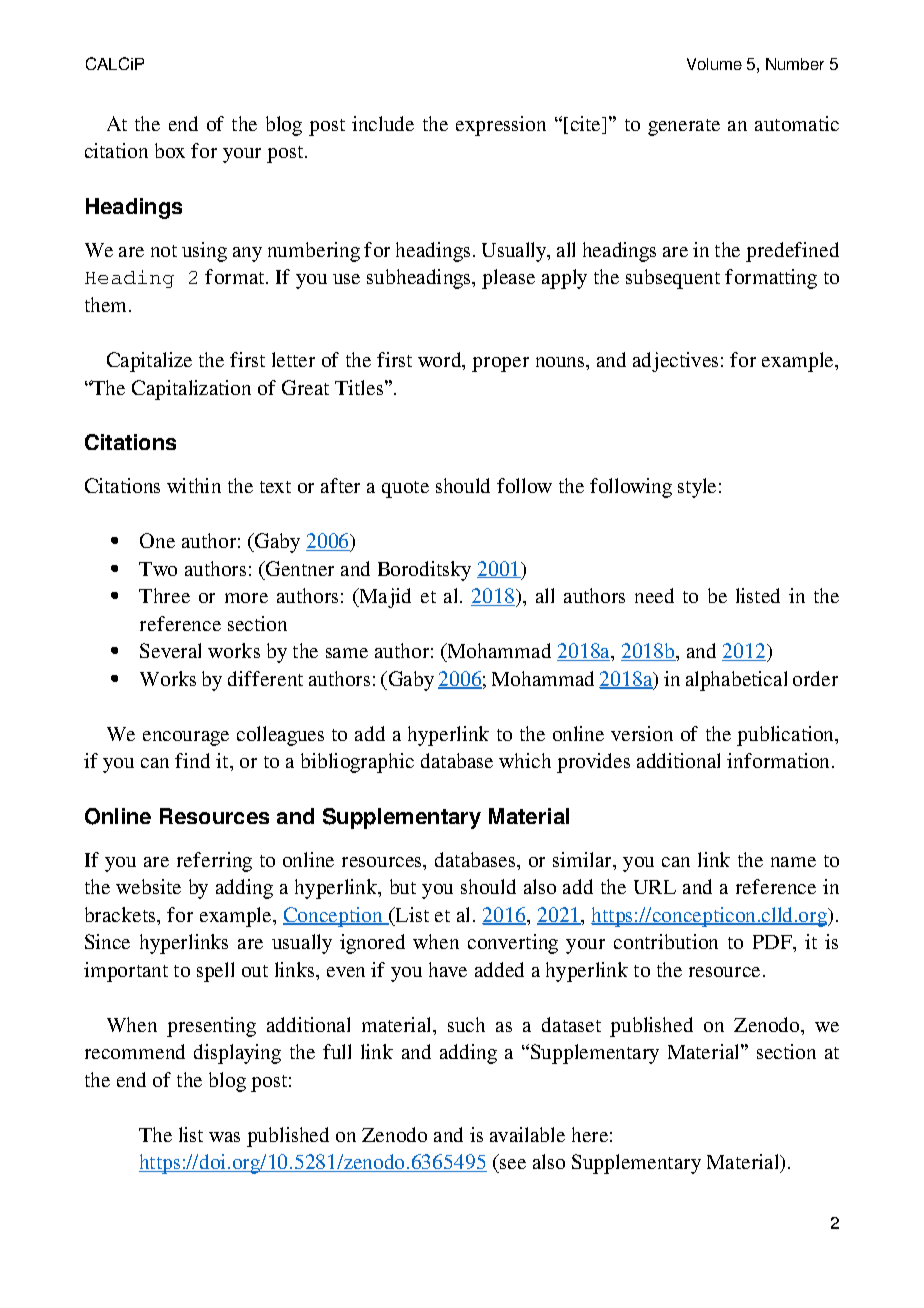  What do you see at coordinates (405, 489) in the page?
I see `quote` at bounding box center [405, 489].
